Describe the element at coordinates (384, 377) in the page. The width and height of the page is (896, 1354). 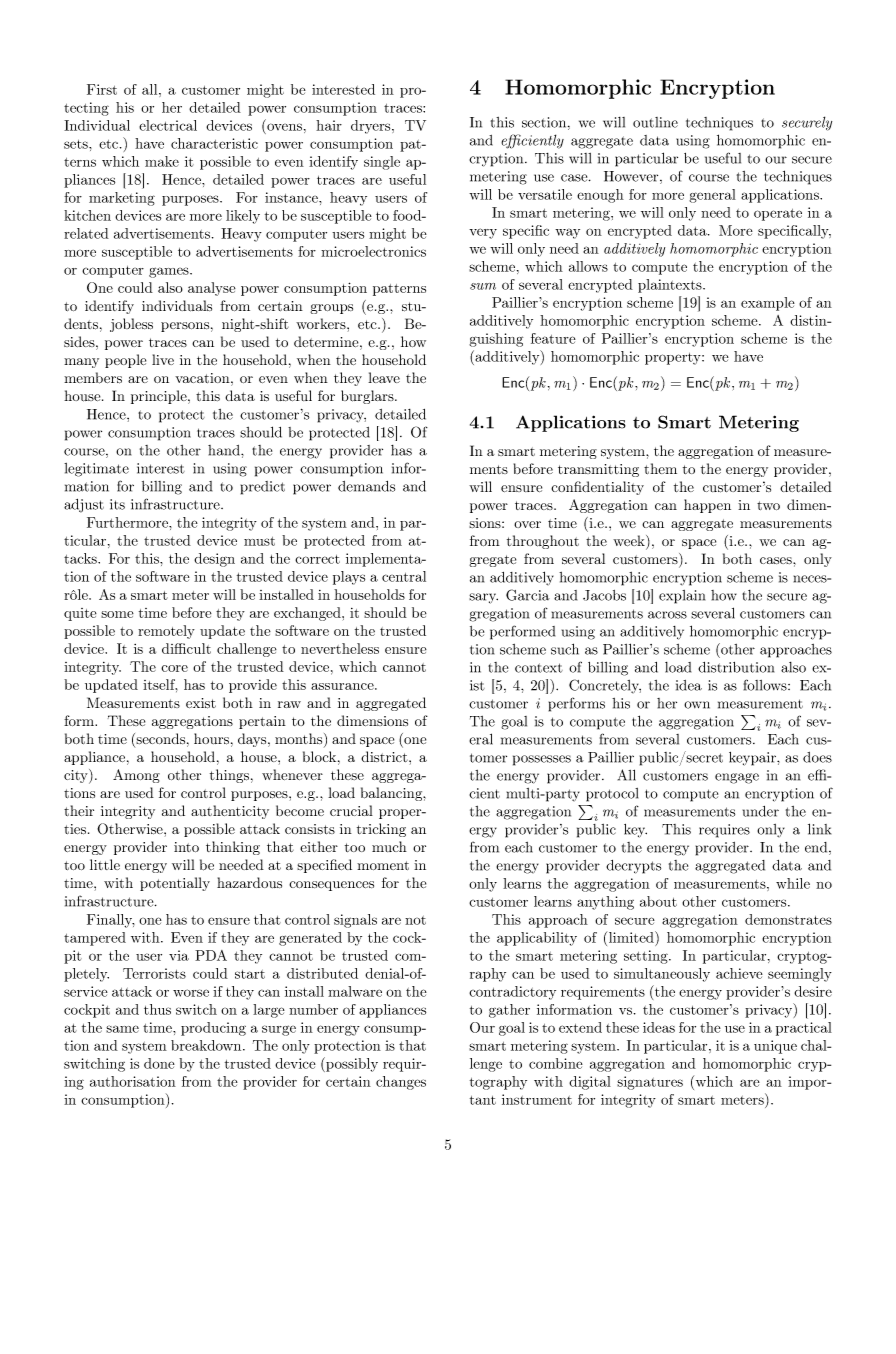
I see `leave` at that location.
